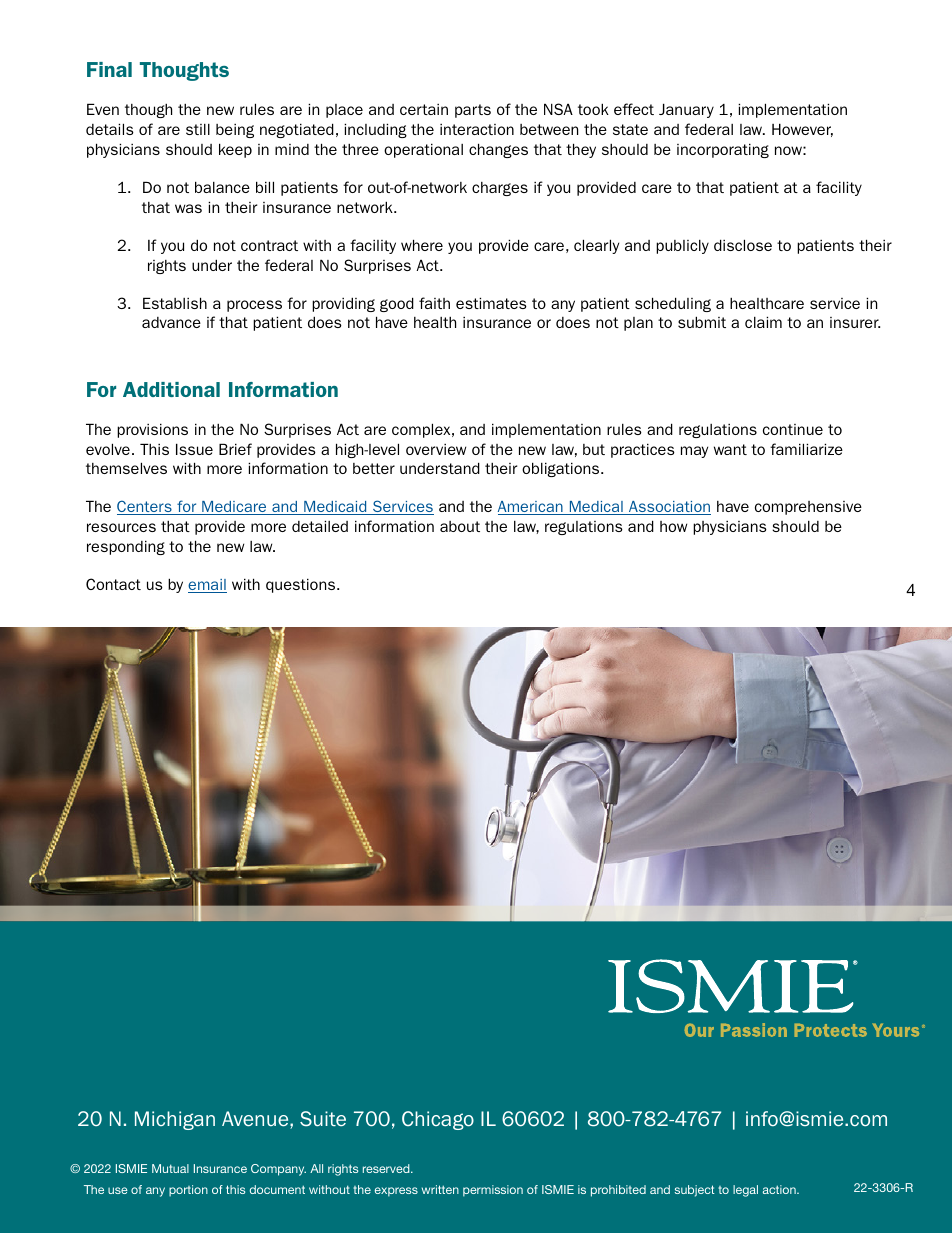 This page has width=952, height=1233. What do you see at coordinates (730, 449) in the page?
I see `want` at bounding box center [730, 449].
